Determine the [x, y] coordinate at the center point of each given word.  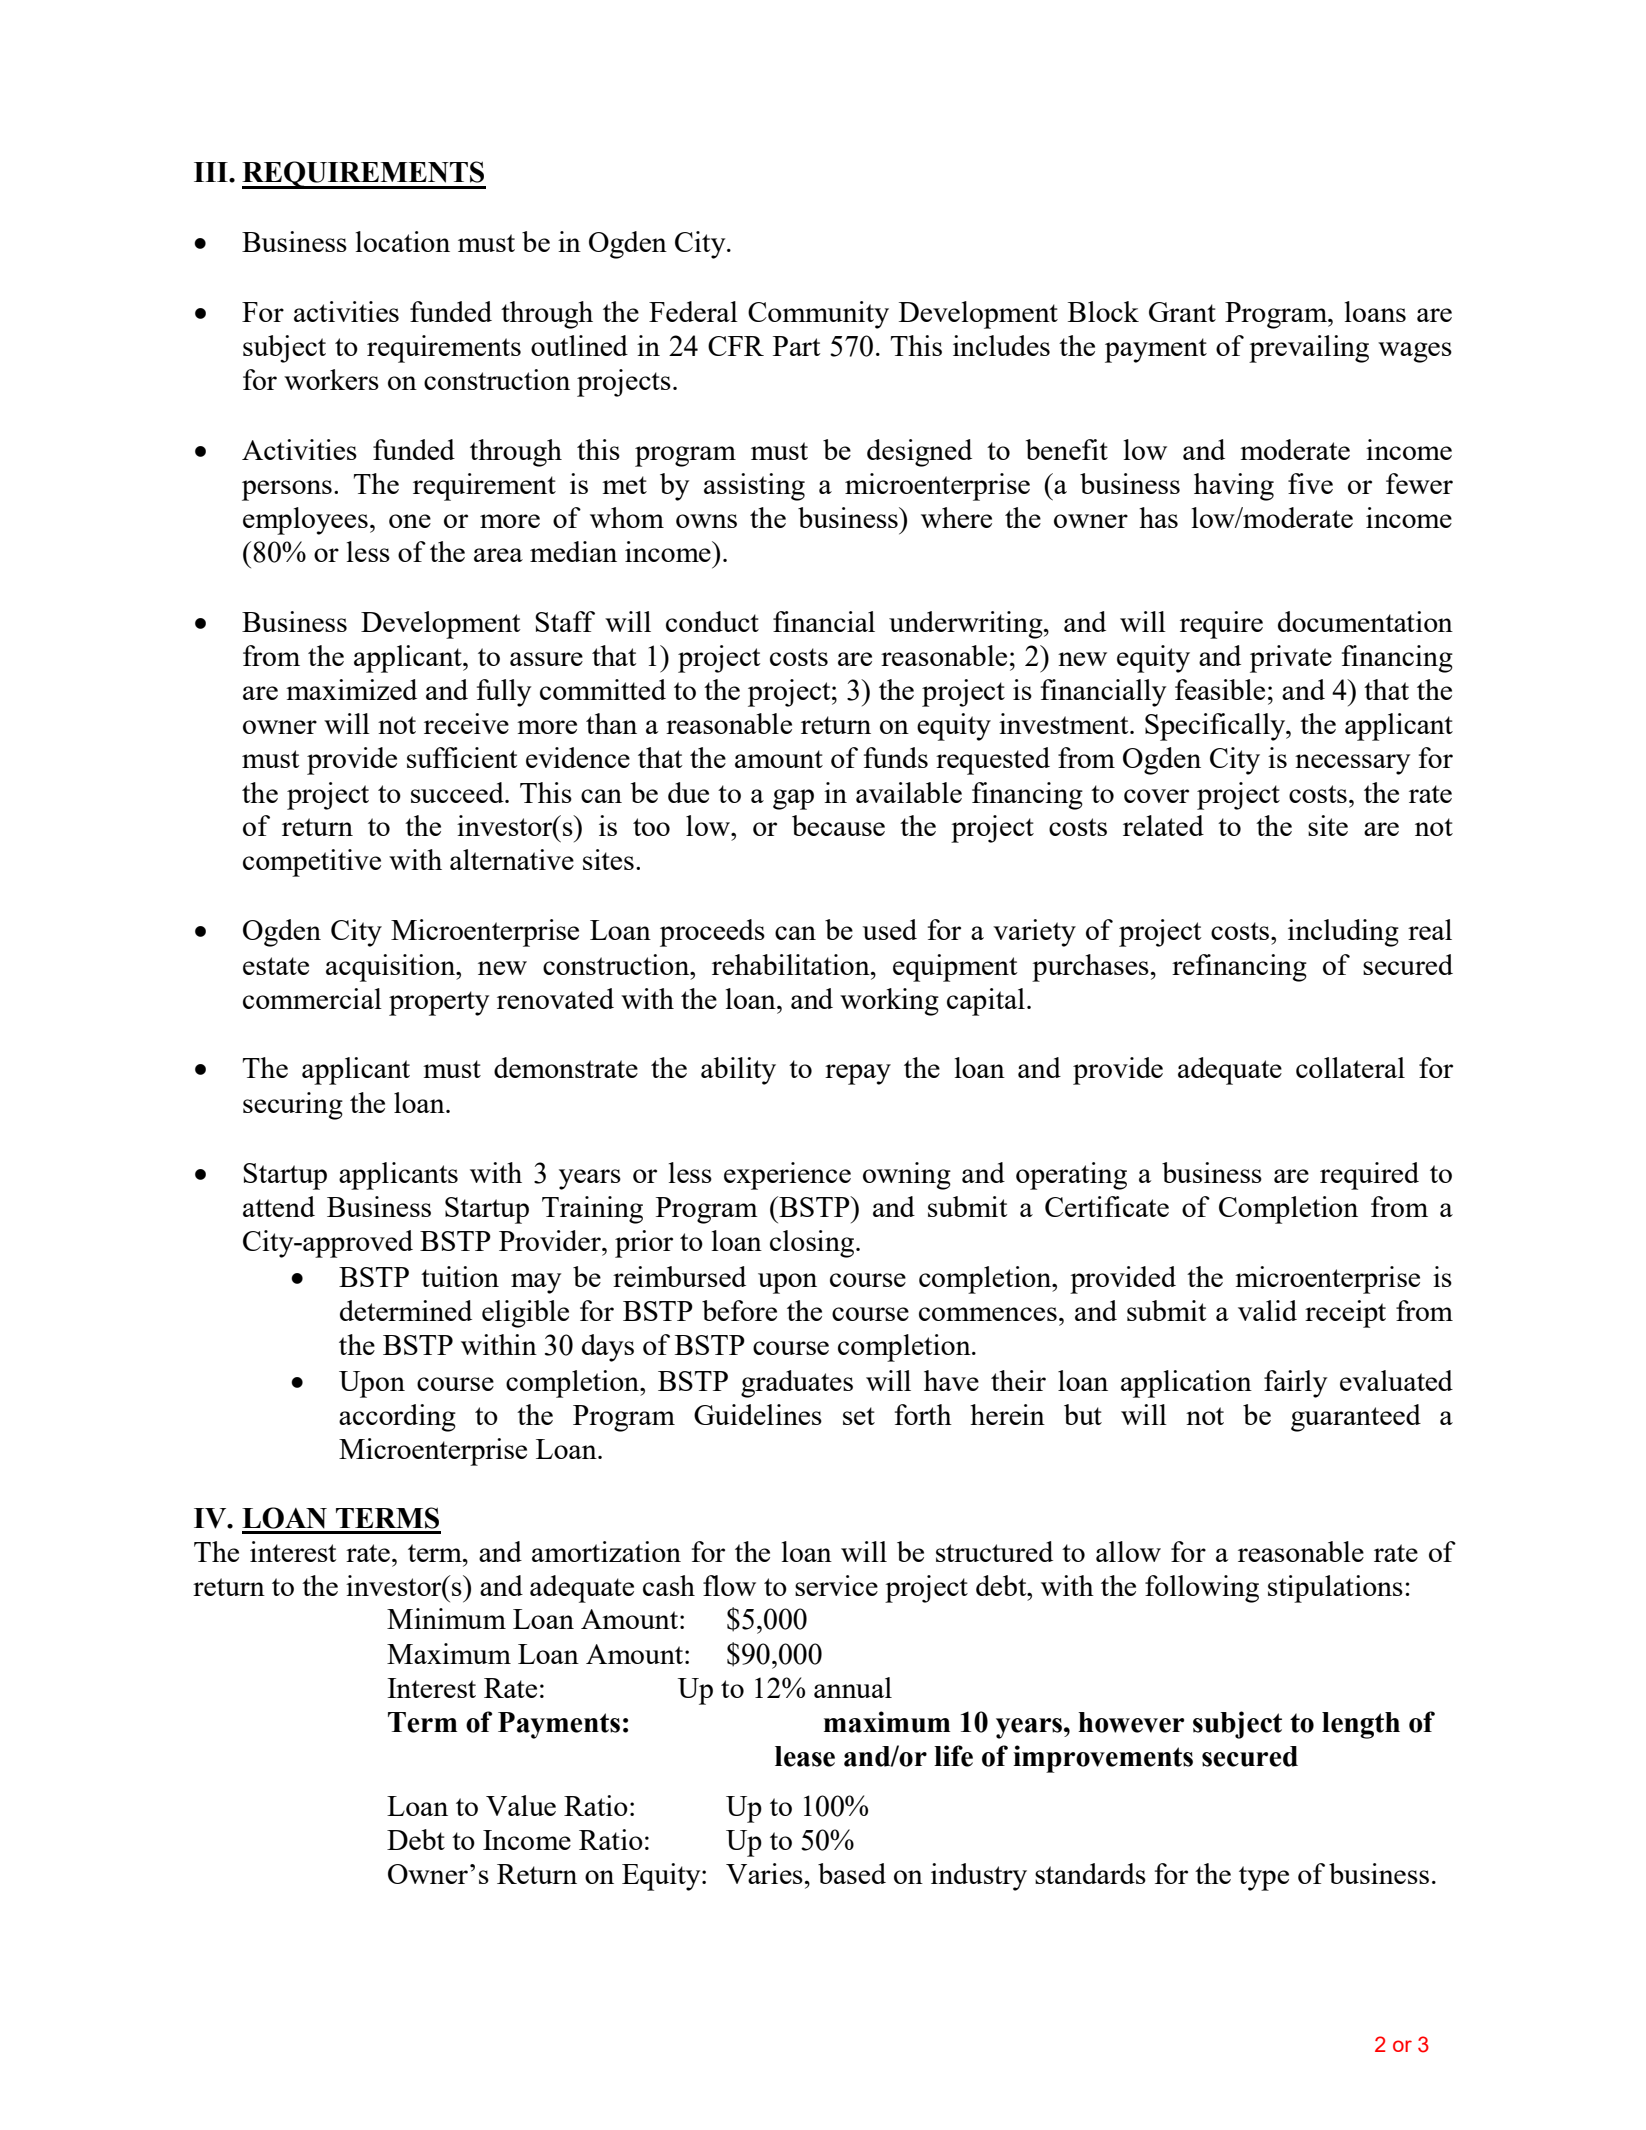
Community [818, 315]
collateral [1350, 1067]
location [403, 241]
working [889, 1002]
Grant [1182, 312]
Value [521, 1805]
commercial [312, 998]
